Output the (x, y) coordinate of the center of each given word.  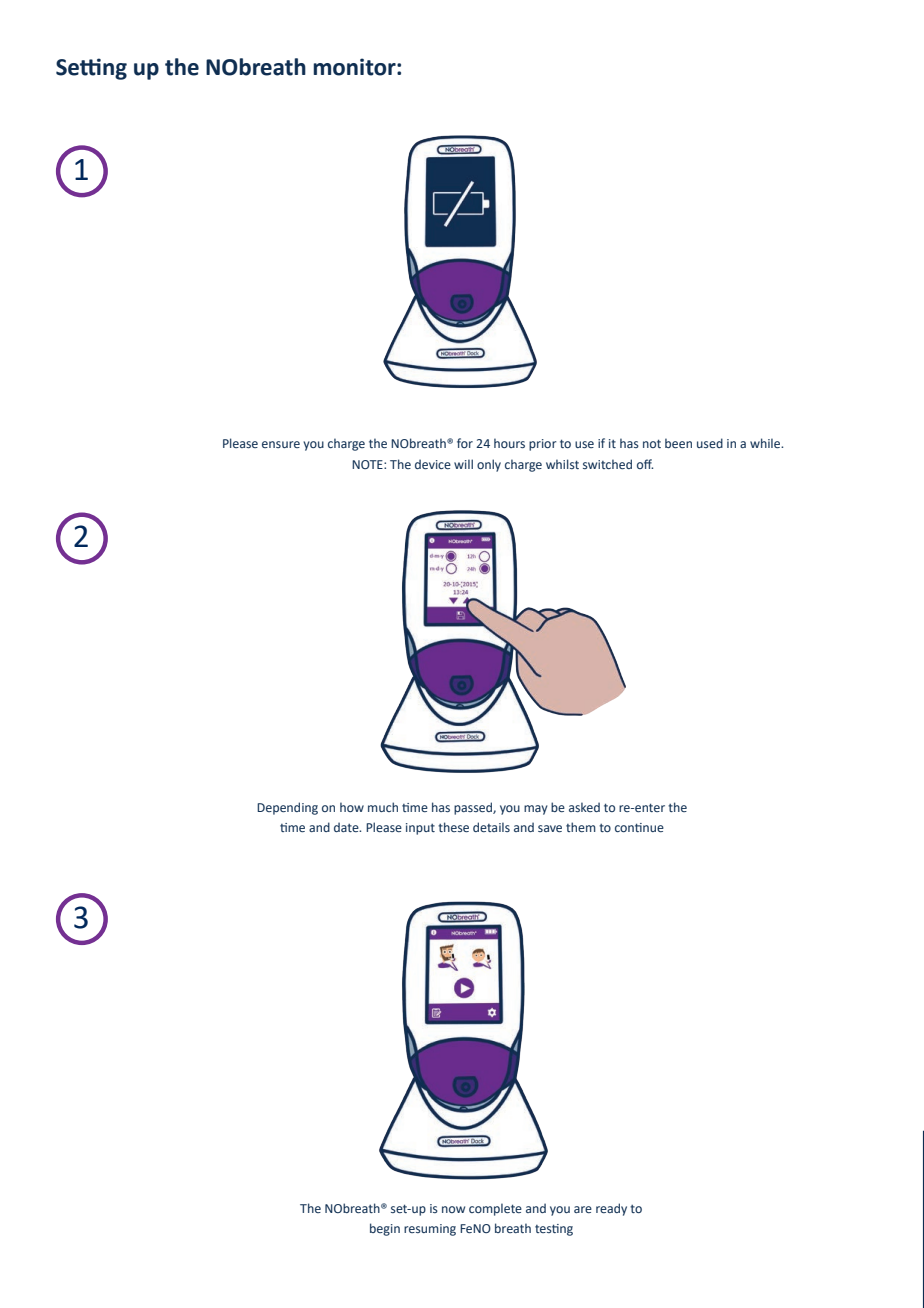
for (465, 443)
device (433, 464)
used (710, 443)
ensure (281, 444)
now (453, 1209)
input (420, 829)
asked (584, 807)
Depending (287, 808)
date (347, 827)
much (383, 807)
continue (639, 827)
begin (385, 1229)
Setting (91, 69)
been (678, 443)
